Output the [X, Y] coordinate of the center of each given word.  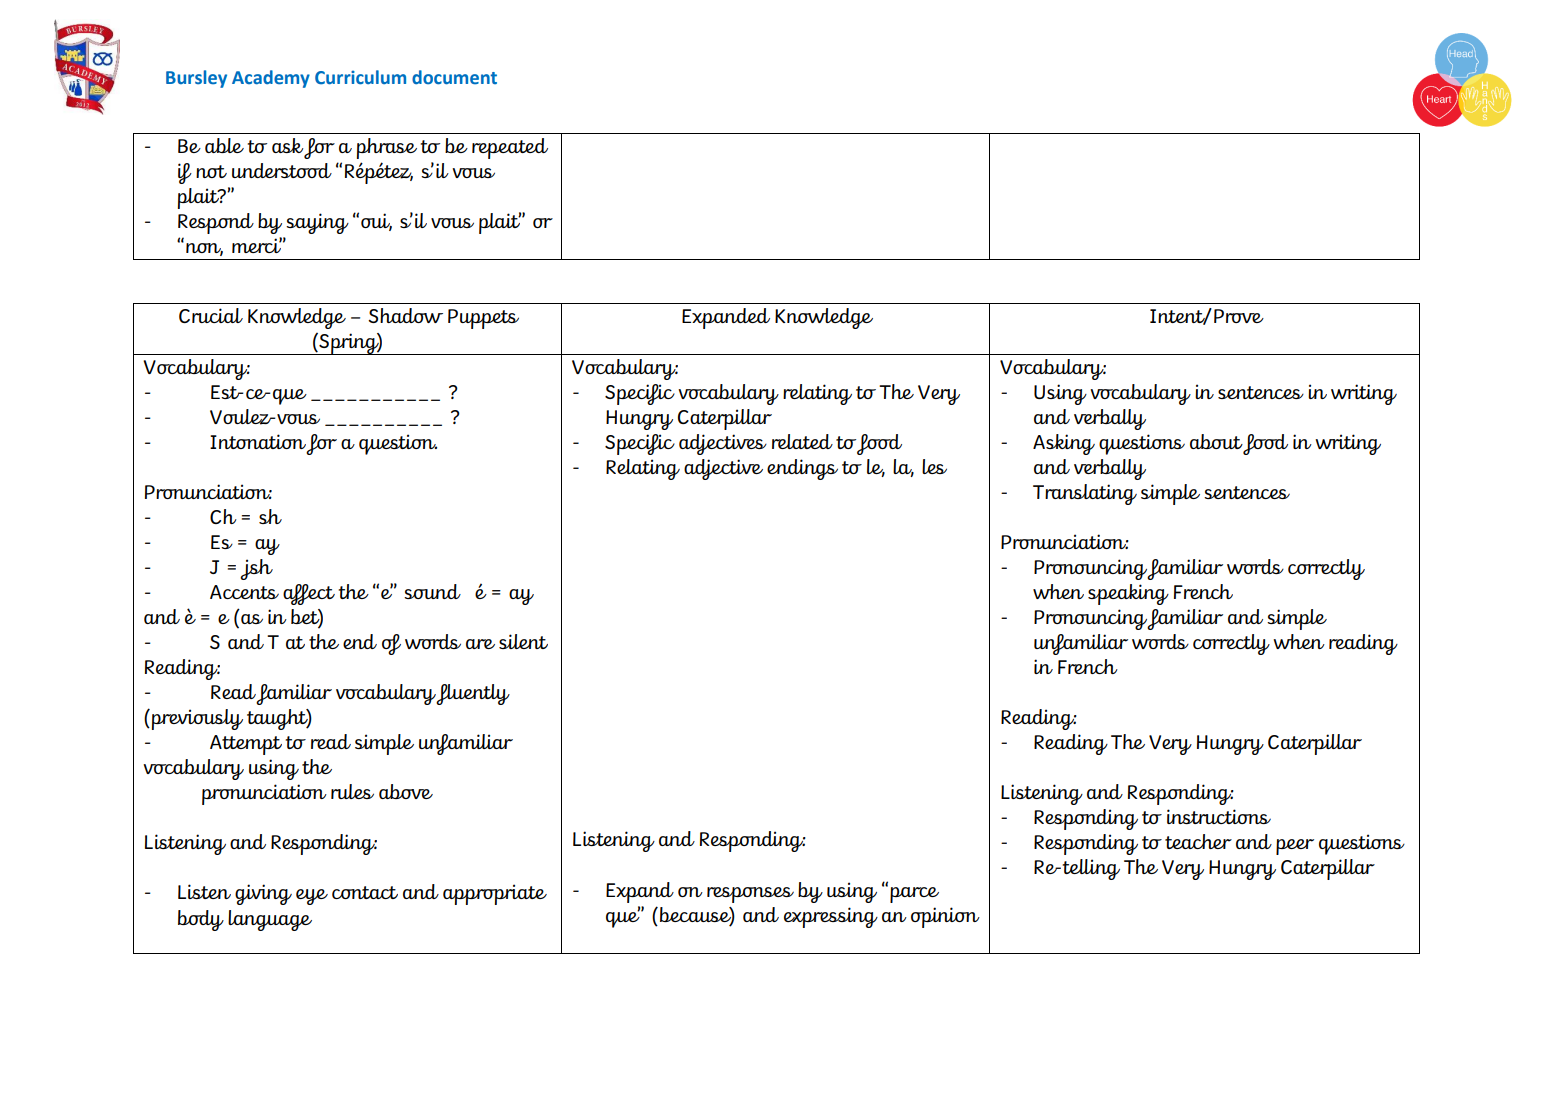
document [454, 77]
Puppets [483, 319]
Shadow [405, 315]
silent [523, 641]
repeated [510, 148]
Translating [1085, 494]
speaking [1128, 594]
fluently [473, 694]
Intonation [258, 441]
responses [750, 895]
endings [802, 469]
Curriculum [360, 77]
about [1216, 441]
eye [312, 897]
